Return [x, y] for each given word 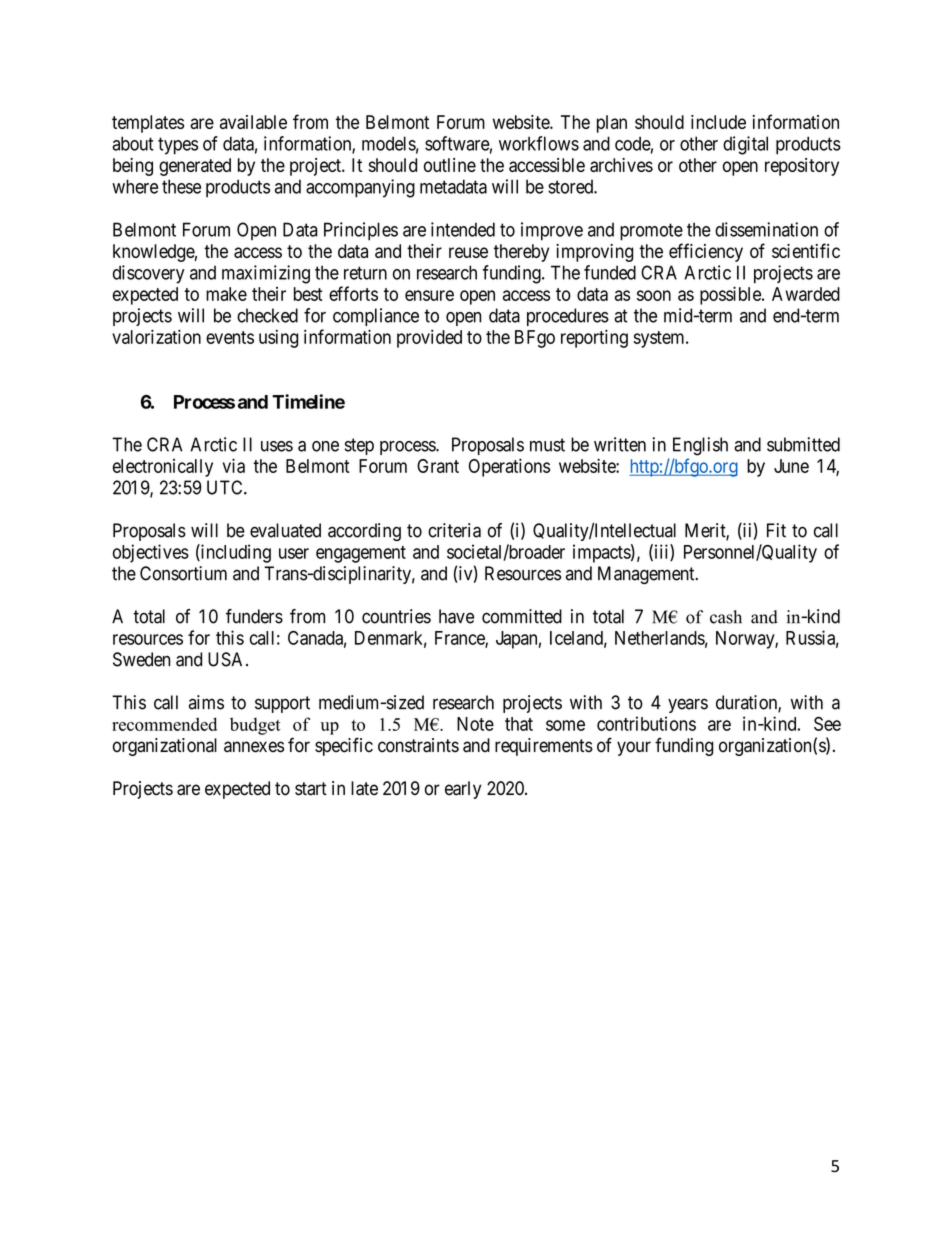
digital [745, 145]
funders [254, 616]
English [700, 446]
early [463, 790]
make [226, 294]
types [178, 146]
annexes [254, 747]
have [456, 616]
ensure [429, 295]
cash [726, 617]
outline [450, 165]
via [234, 465]
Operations [509, 467]
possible [731, 295]
